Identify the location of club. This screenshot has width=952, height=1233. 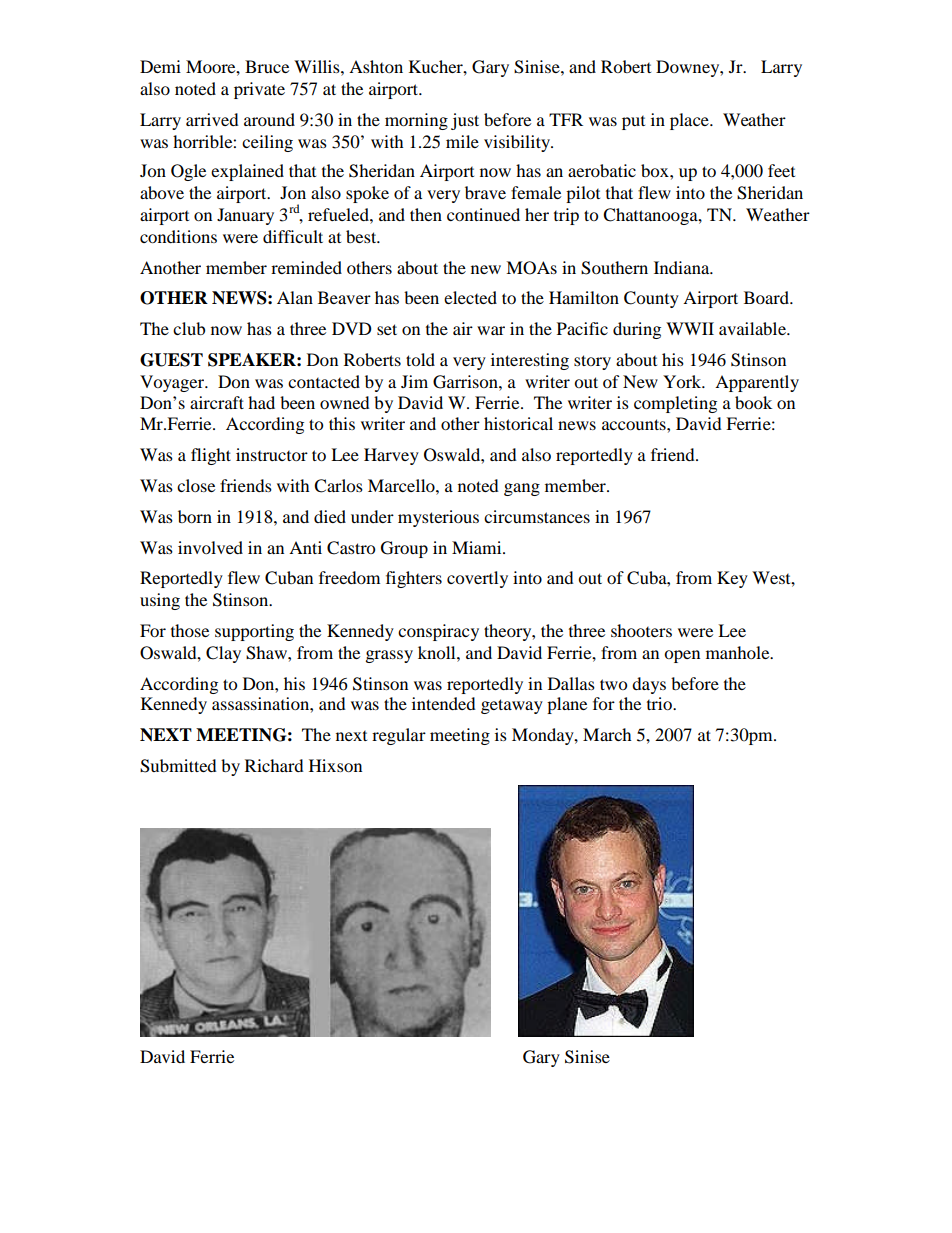
(189, 328).
